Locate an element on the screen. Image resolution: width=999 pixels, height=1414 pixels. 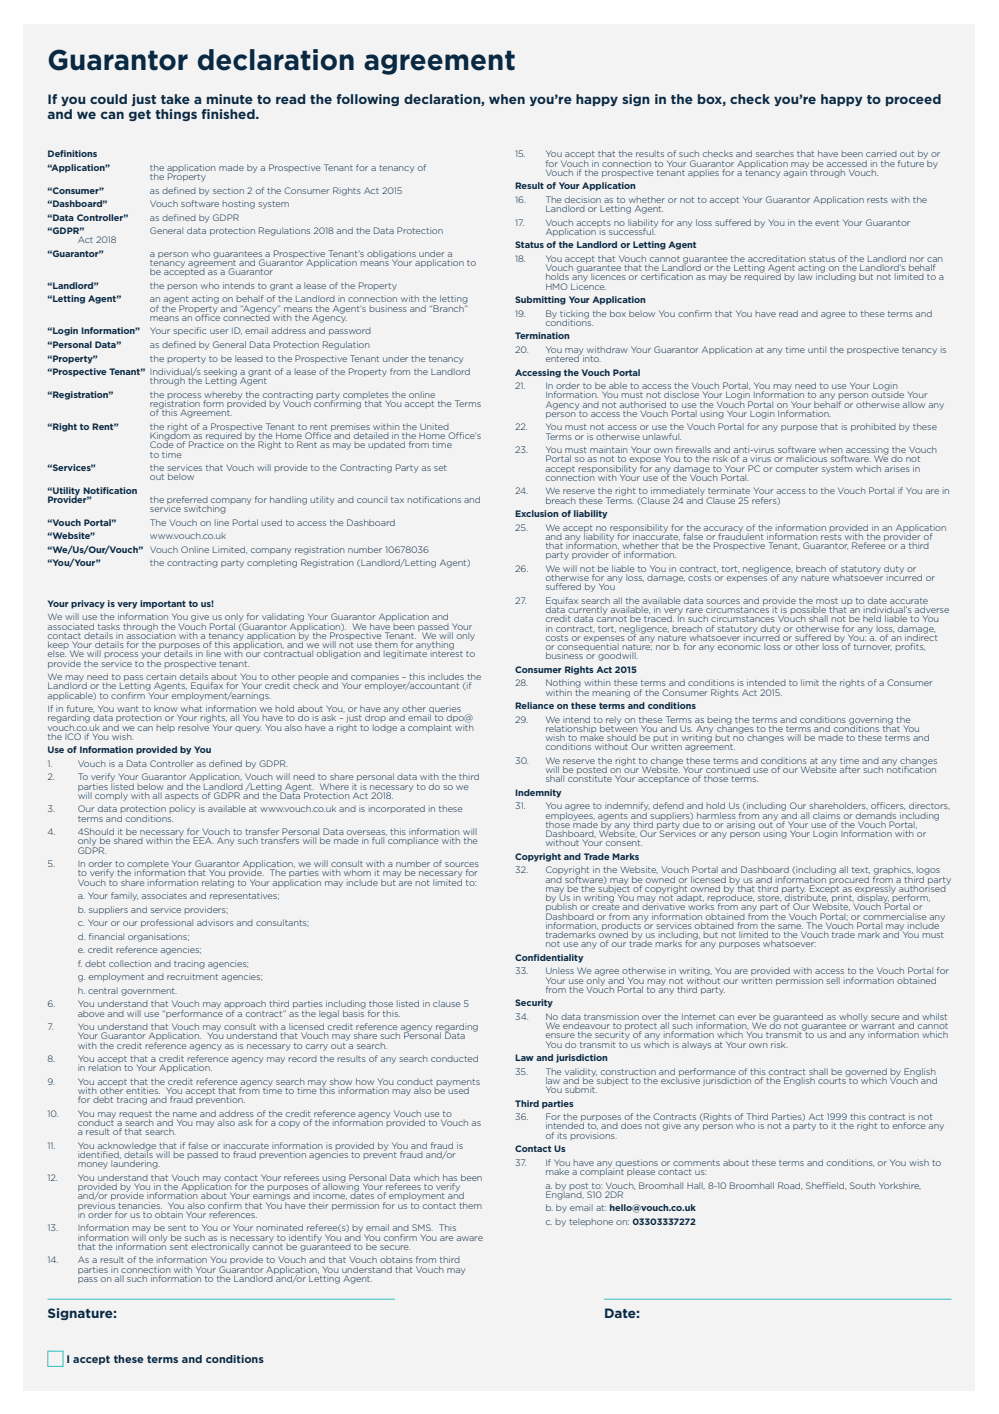
computer is located at coordinates (797, 469).
